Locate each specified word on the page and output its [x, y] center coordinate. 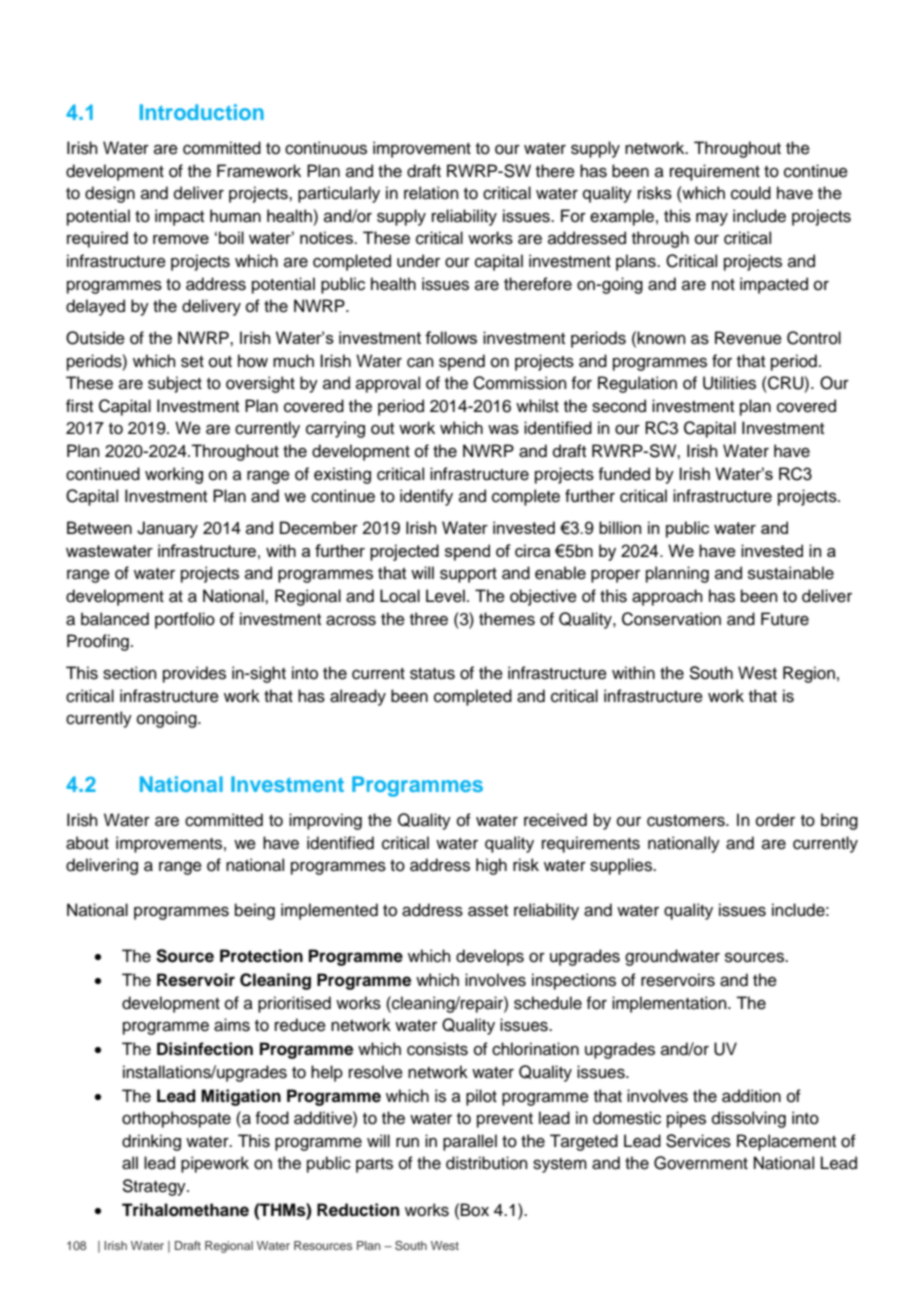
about [87, 843]
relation [431, 193]
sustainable [791, 573]
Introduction [202, 112]
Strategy [155, 1187]
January [167, 529]
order [775, 820]
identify [426, 497]
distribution [487, 1163]
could [751, 193]
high [491, 866]
